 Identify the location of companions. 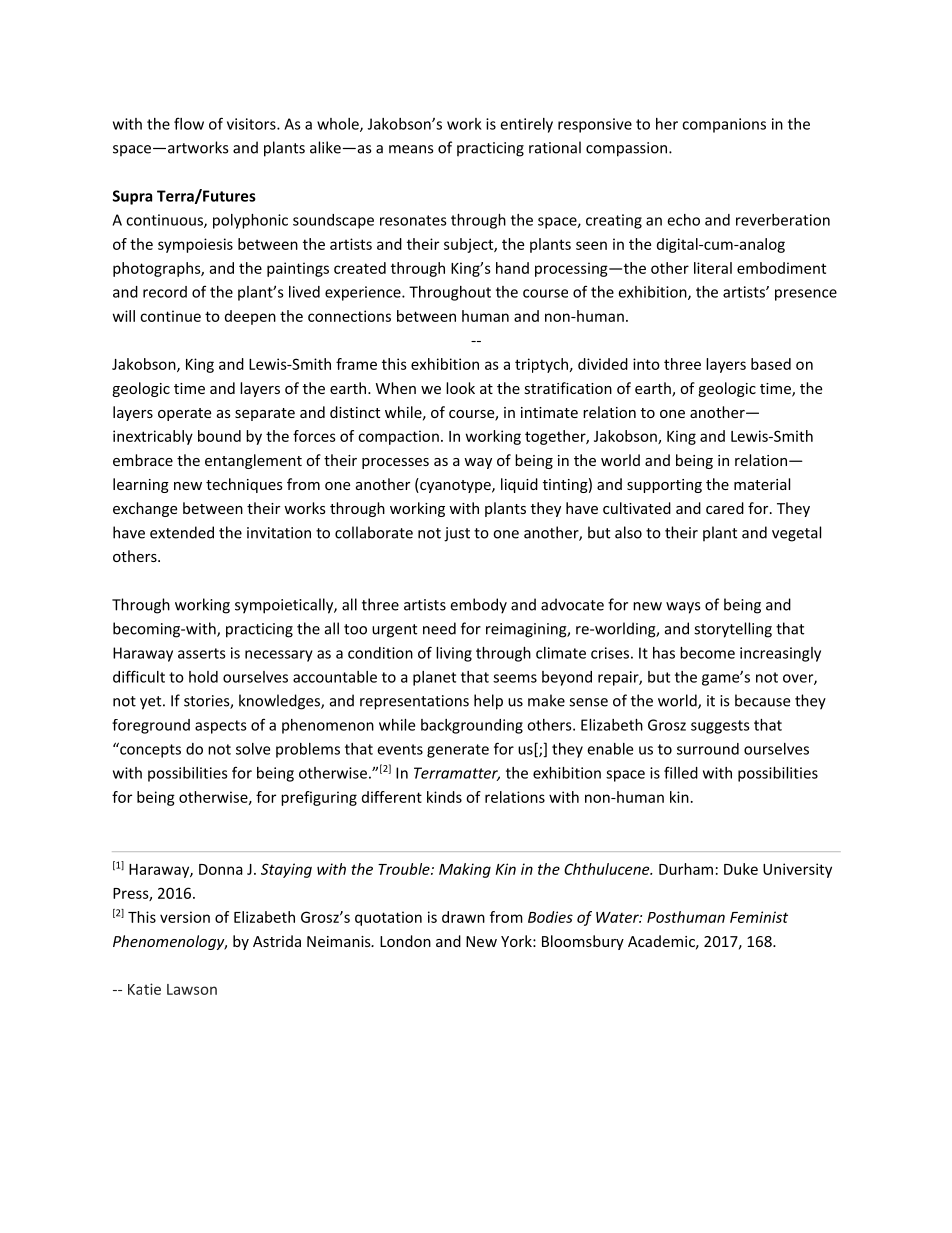
(724, 125).
